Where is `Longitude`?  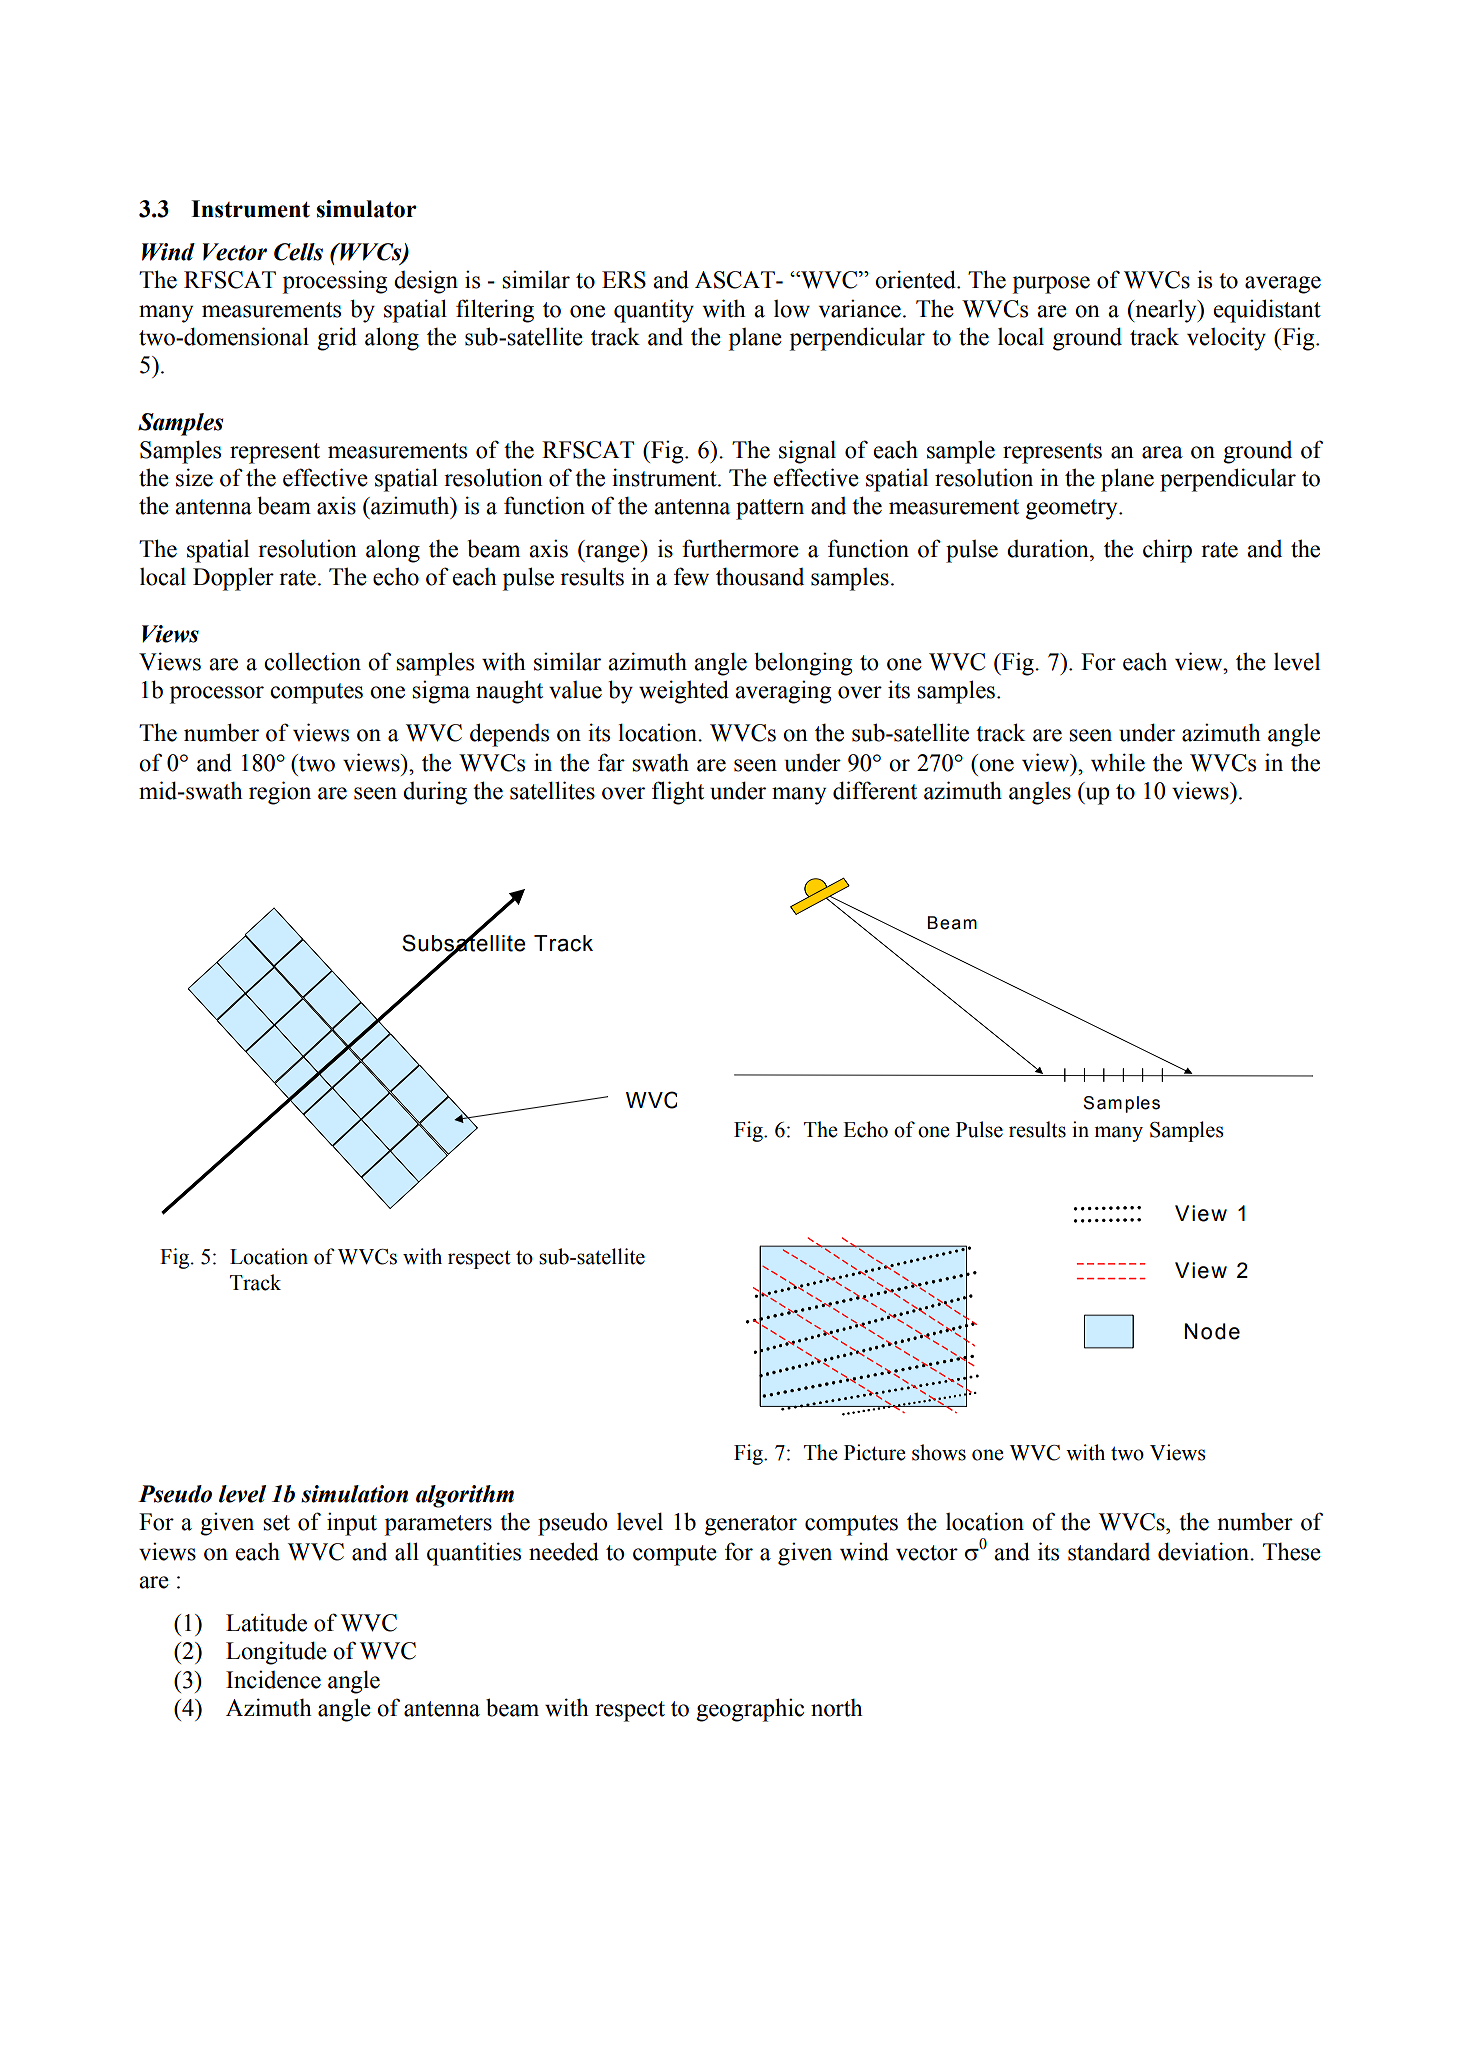 Longitude is located at coordinates (276, 1653).
